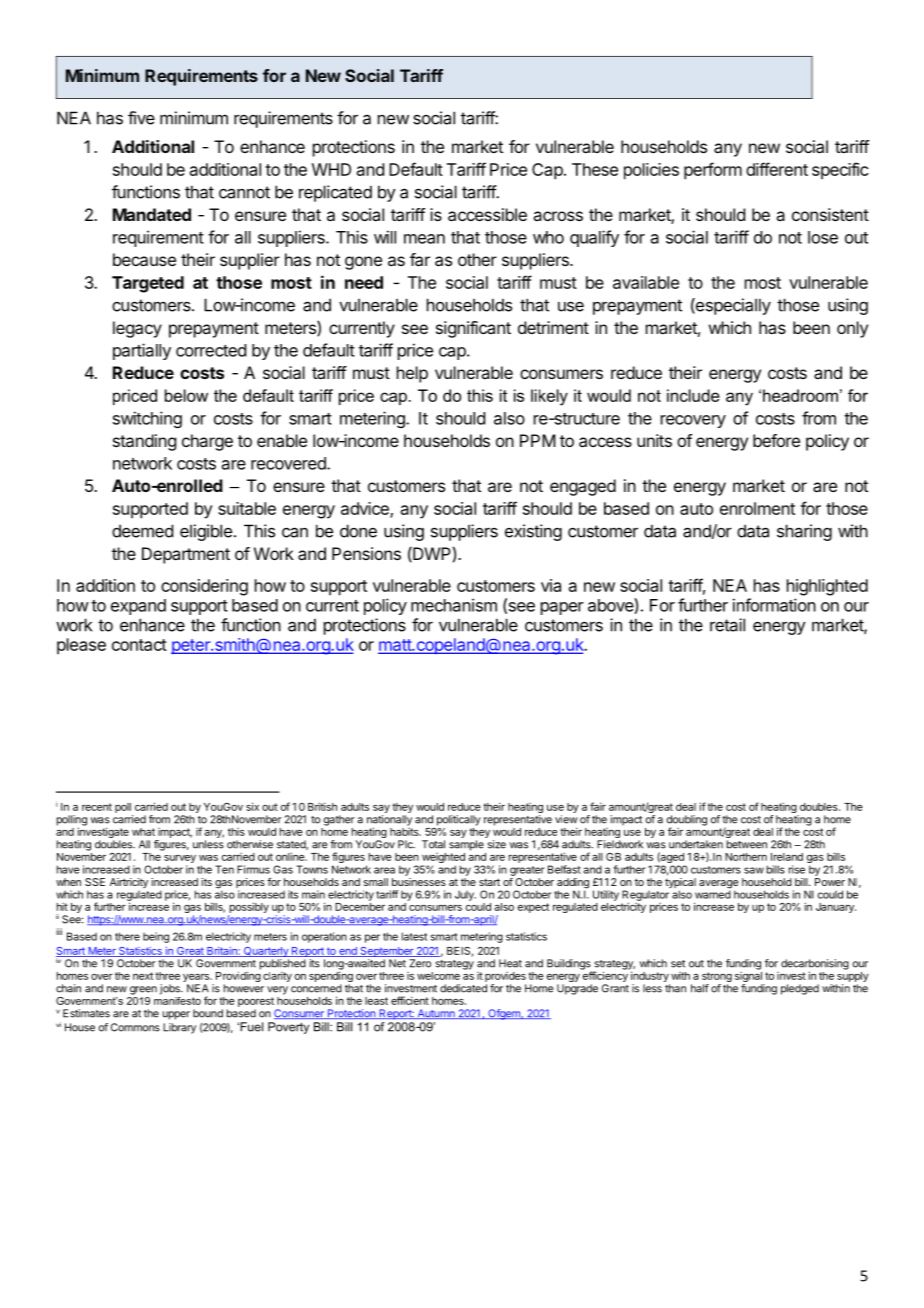 Image resolution: width=924 pixels, height=1308 pixels. I want to click on headroom, so click(800, 395).
